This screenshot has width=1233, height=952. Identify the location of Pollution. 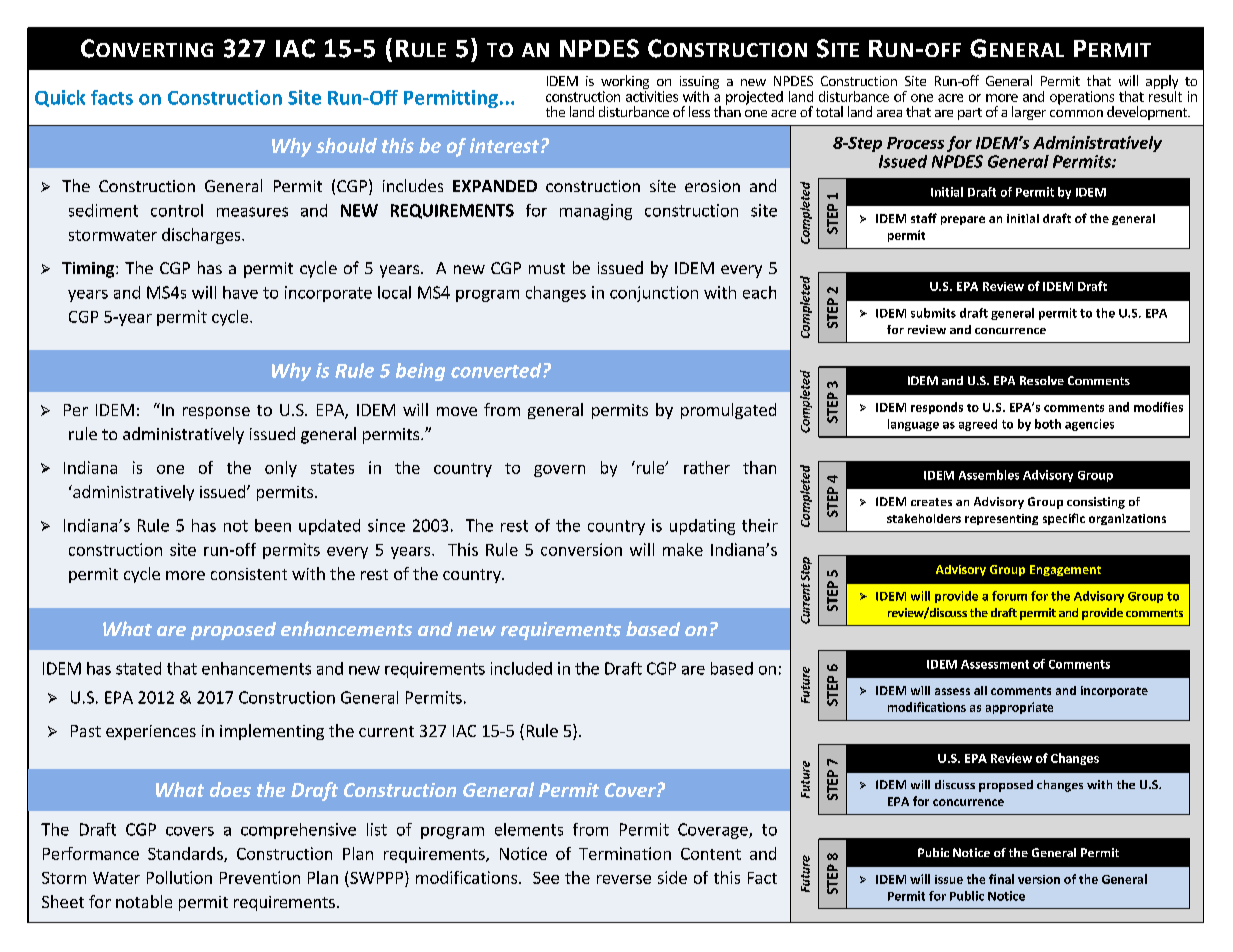
(179, 877).
